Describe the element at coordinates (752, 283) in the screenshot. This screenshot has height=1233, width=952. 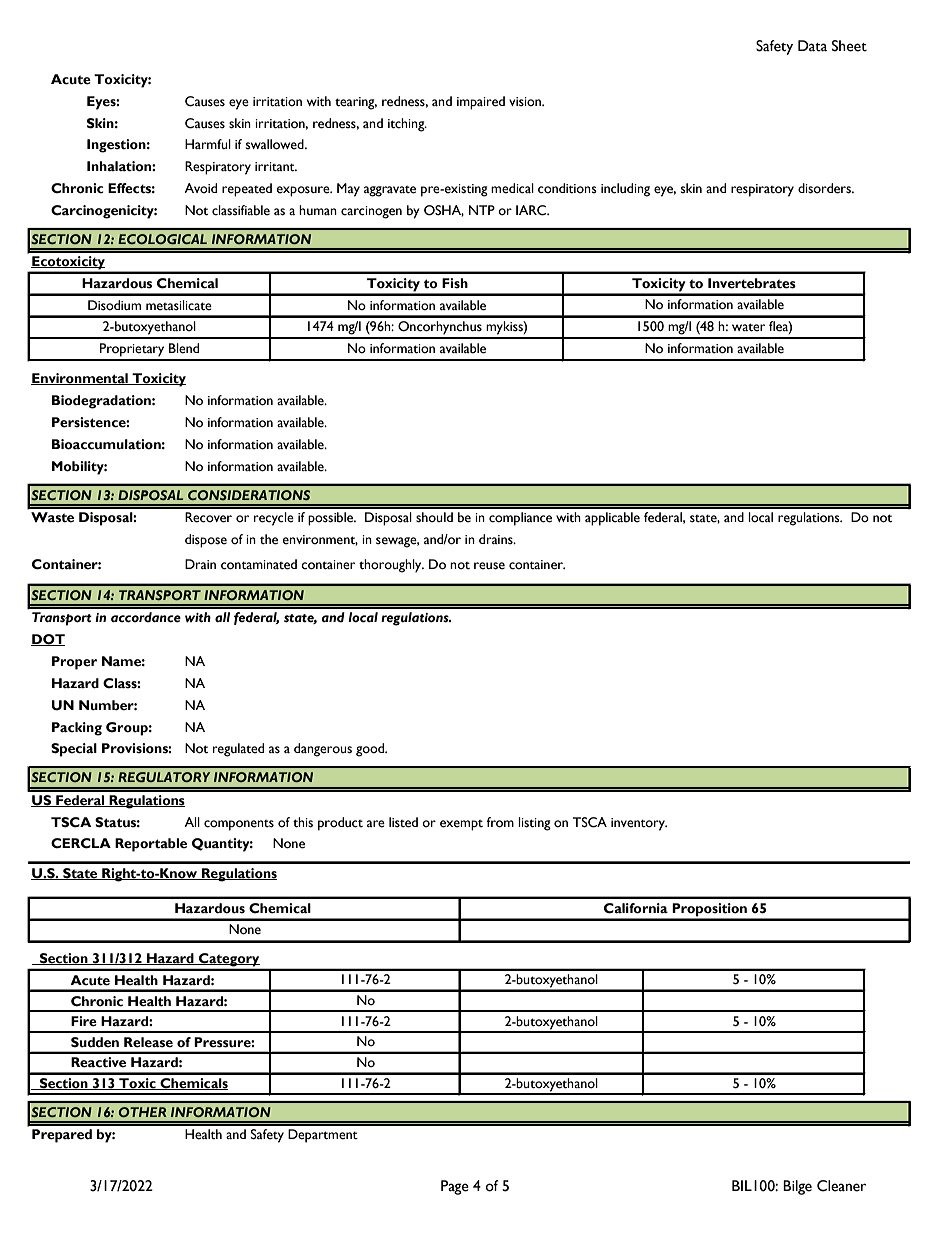
I see `Invertebrates` at that location.
